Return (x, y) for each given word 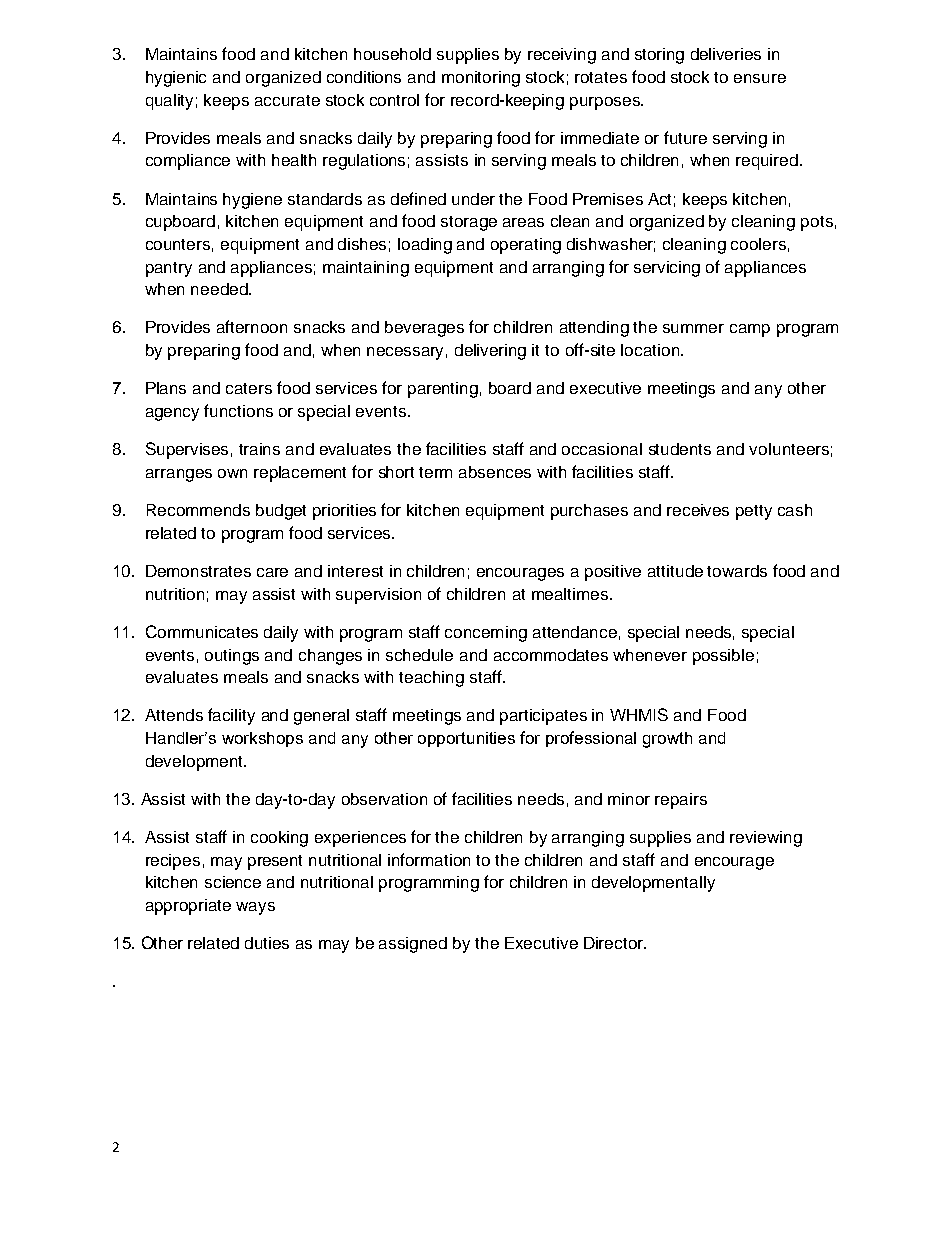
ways (255, 908)
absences (495, 472)
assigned (413, 945)
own (232, 473)
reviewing (766, 839)
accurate (287, 100)
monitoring (481, 79)
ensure (760, 78)
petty (754, 512)
